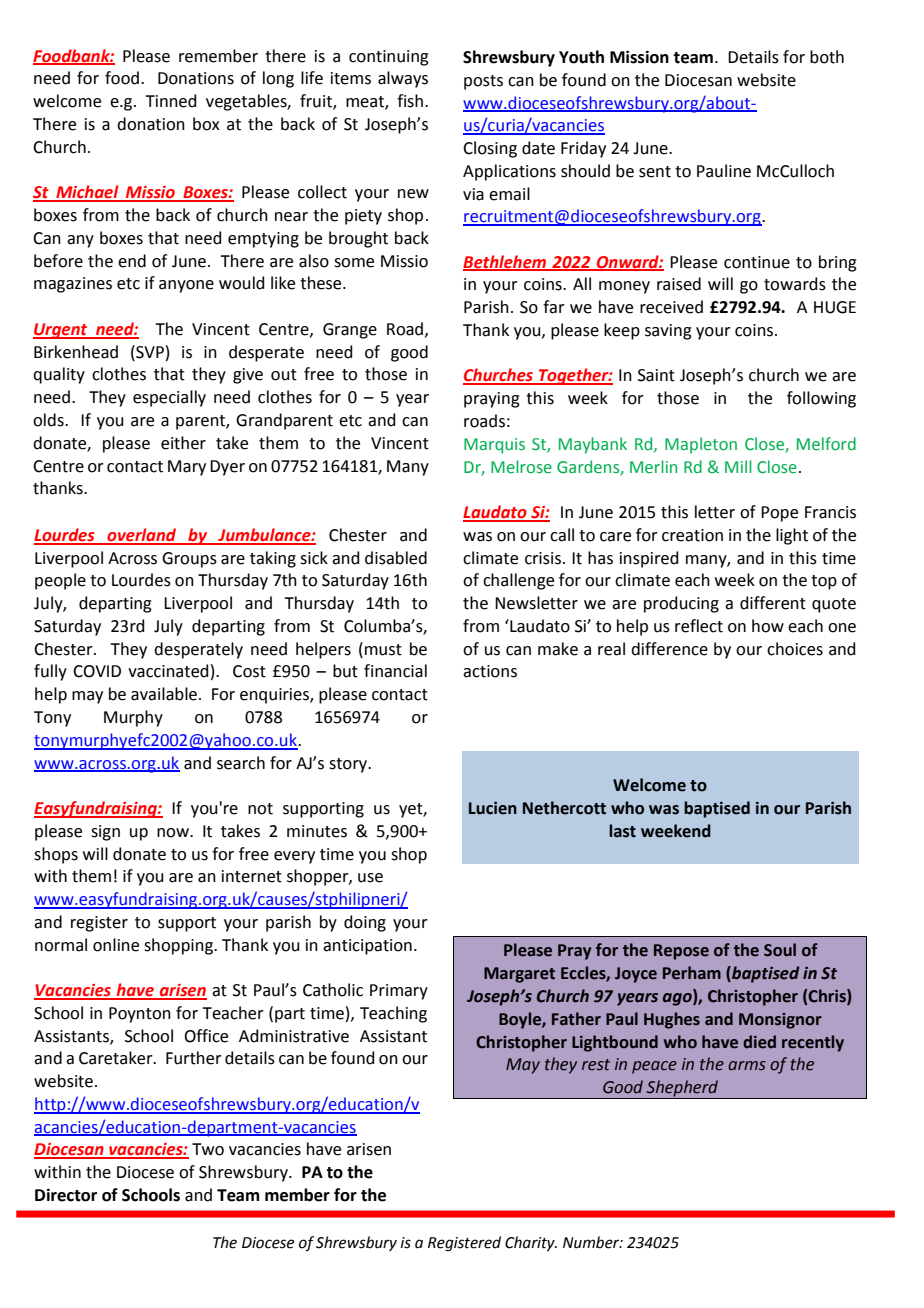 The height and width of the screenshot is (1308, 924). I want to click on either, so click(183, 443).
